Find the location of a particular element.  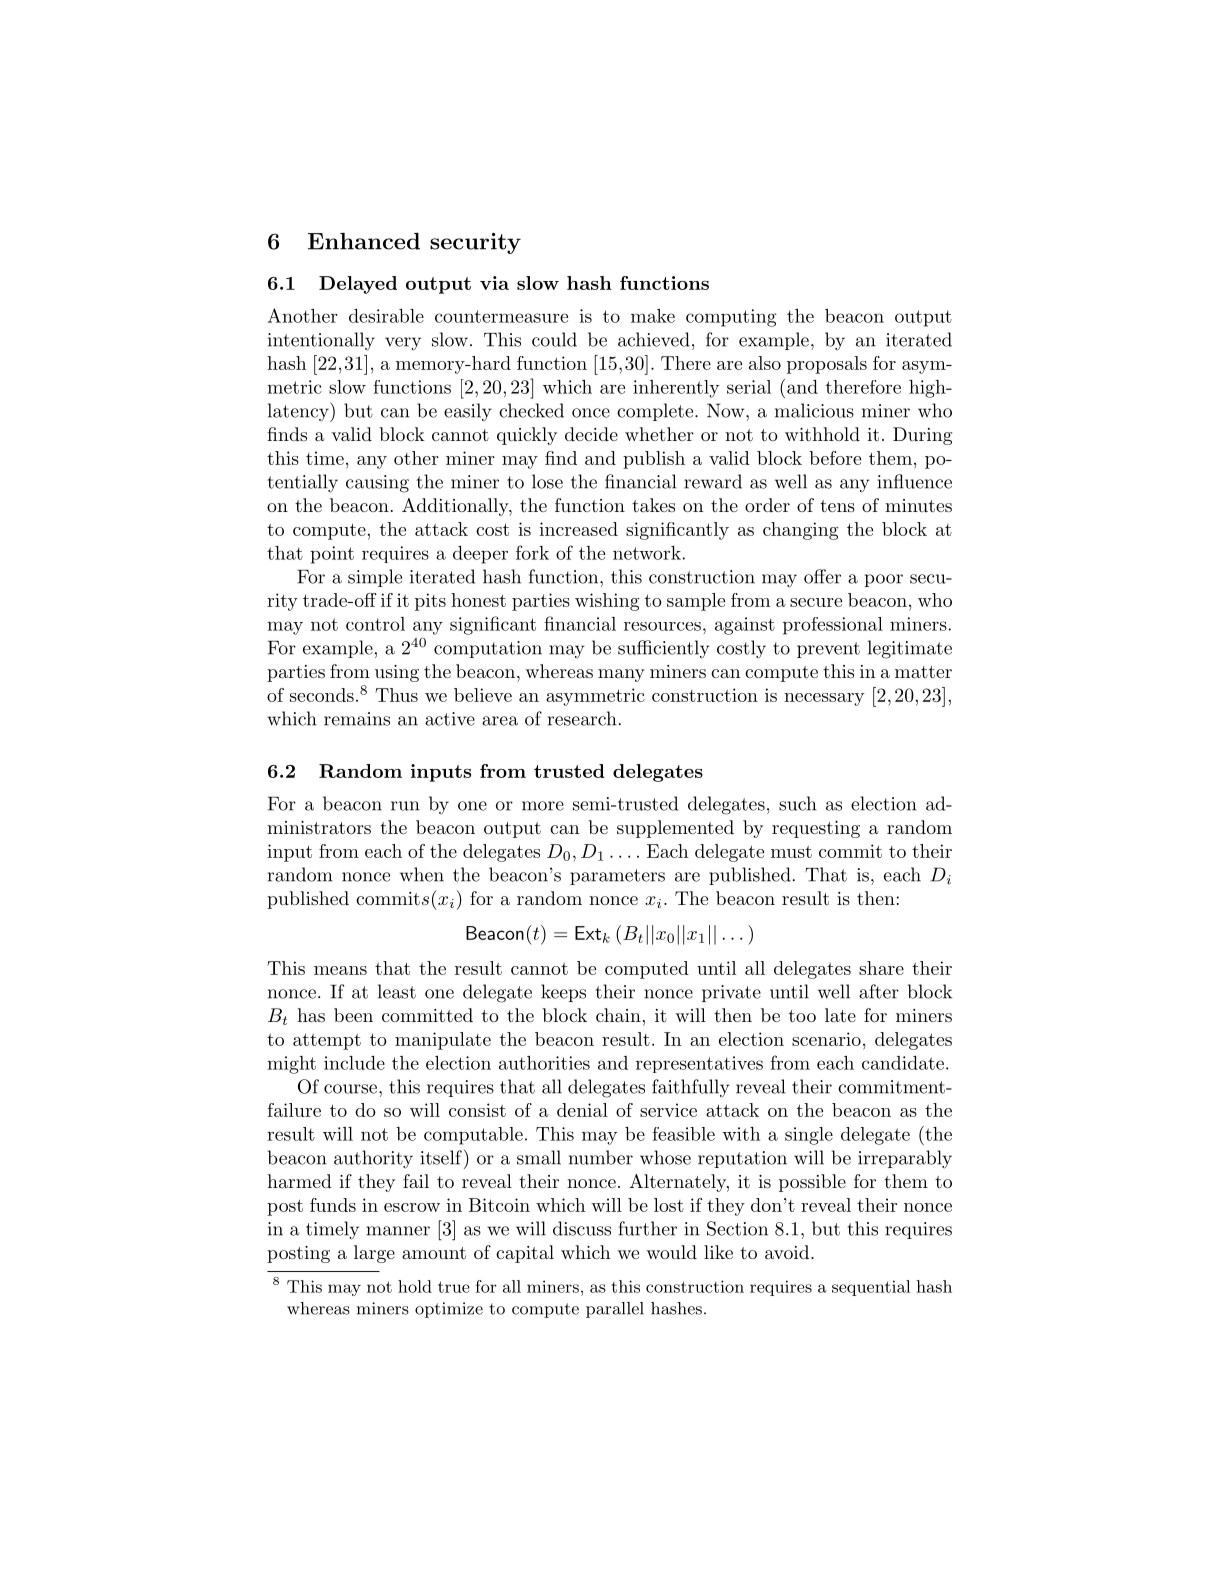

parallel is located at coordinates (615, 1310).
